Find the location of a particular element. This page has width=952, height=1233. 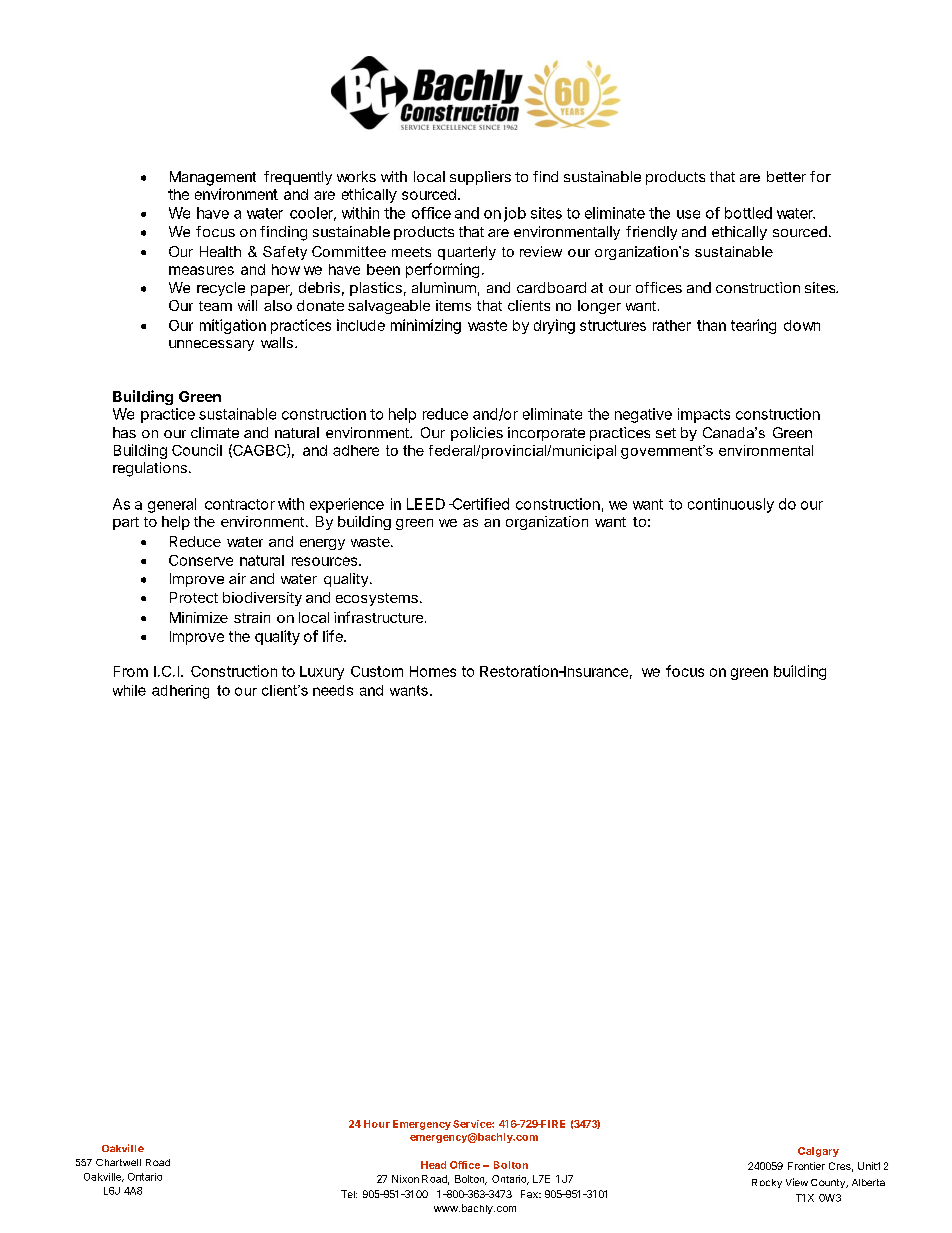

Homes is located at coordinates (433, 671).
